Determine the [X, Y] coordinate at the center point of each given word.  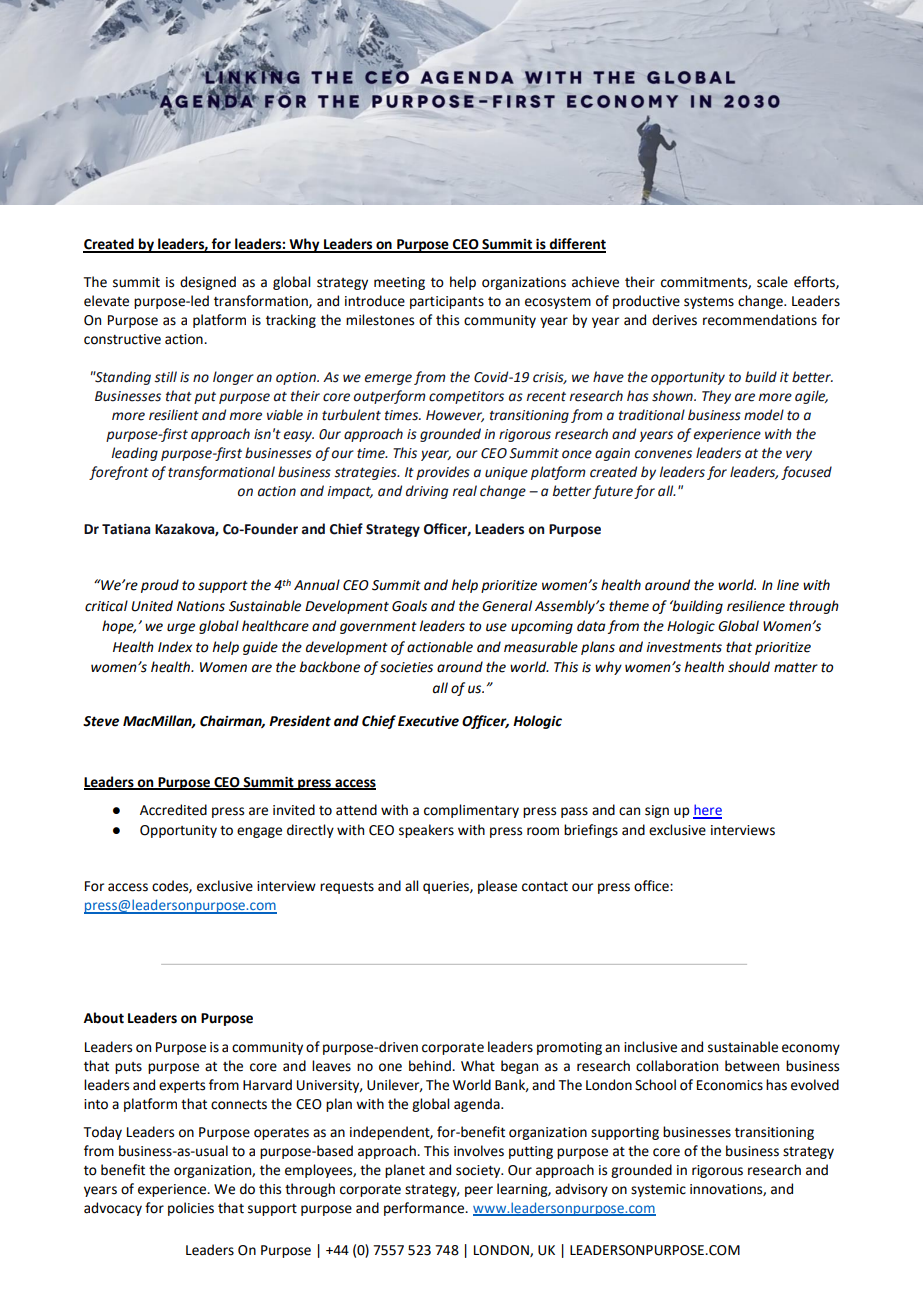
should [749, 667]
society [479, 1171]
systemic [658, 1190]
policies [191, 1209]
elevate [106, 301]
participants [447, 302]
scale [772, 282]
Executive [428, 721]
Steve [101, 721]
